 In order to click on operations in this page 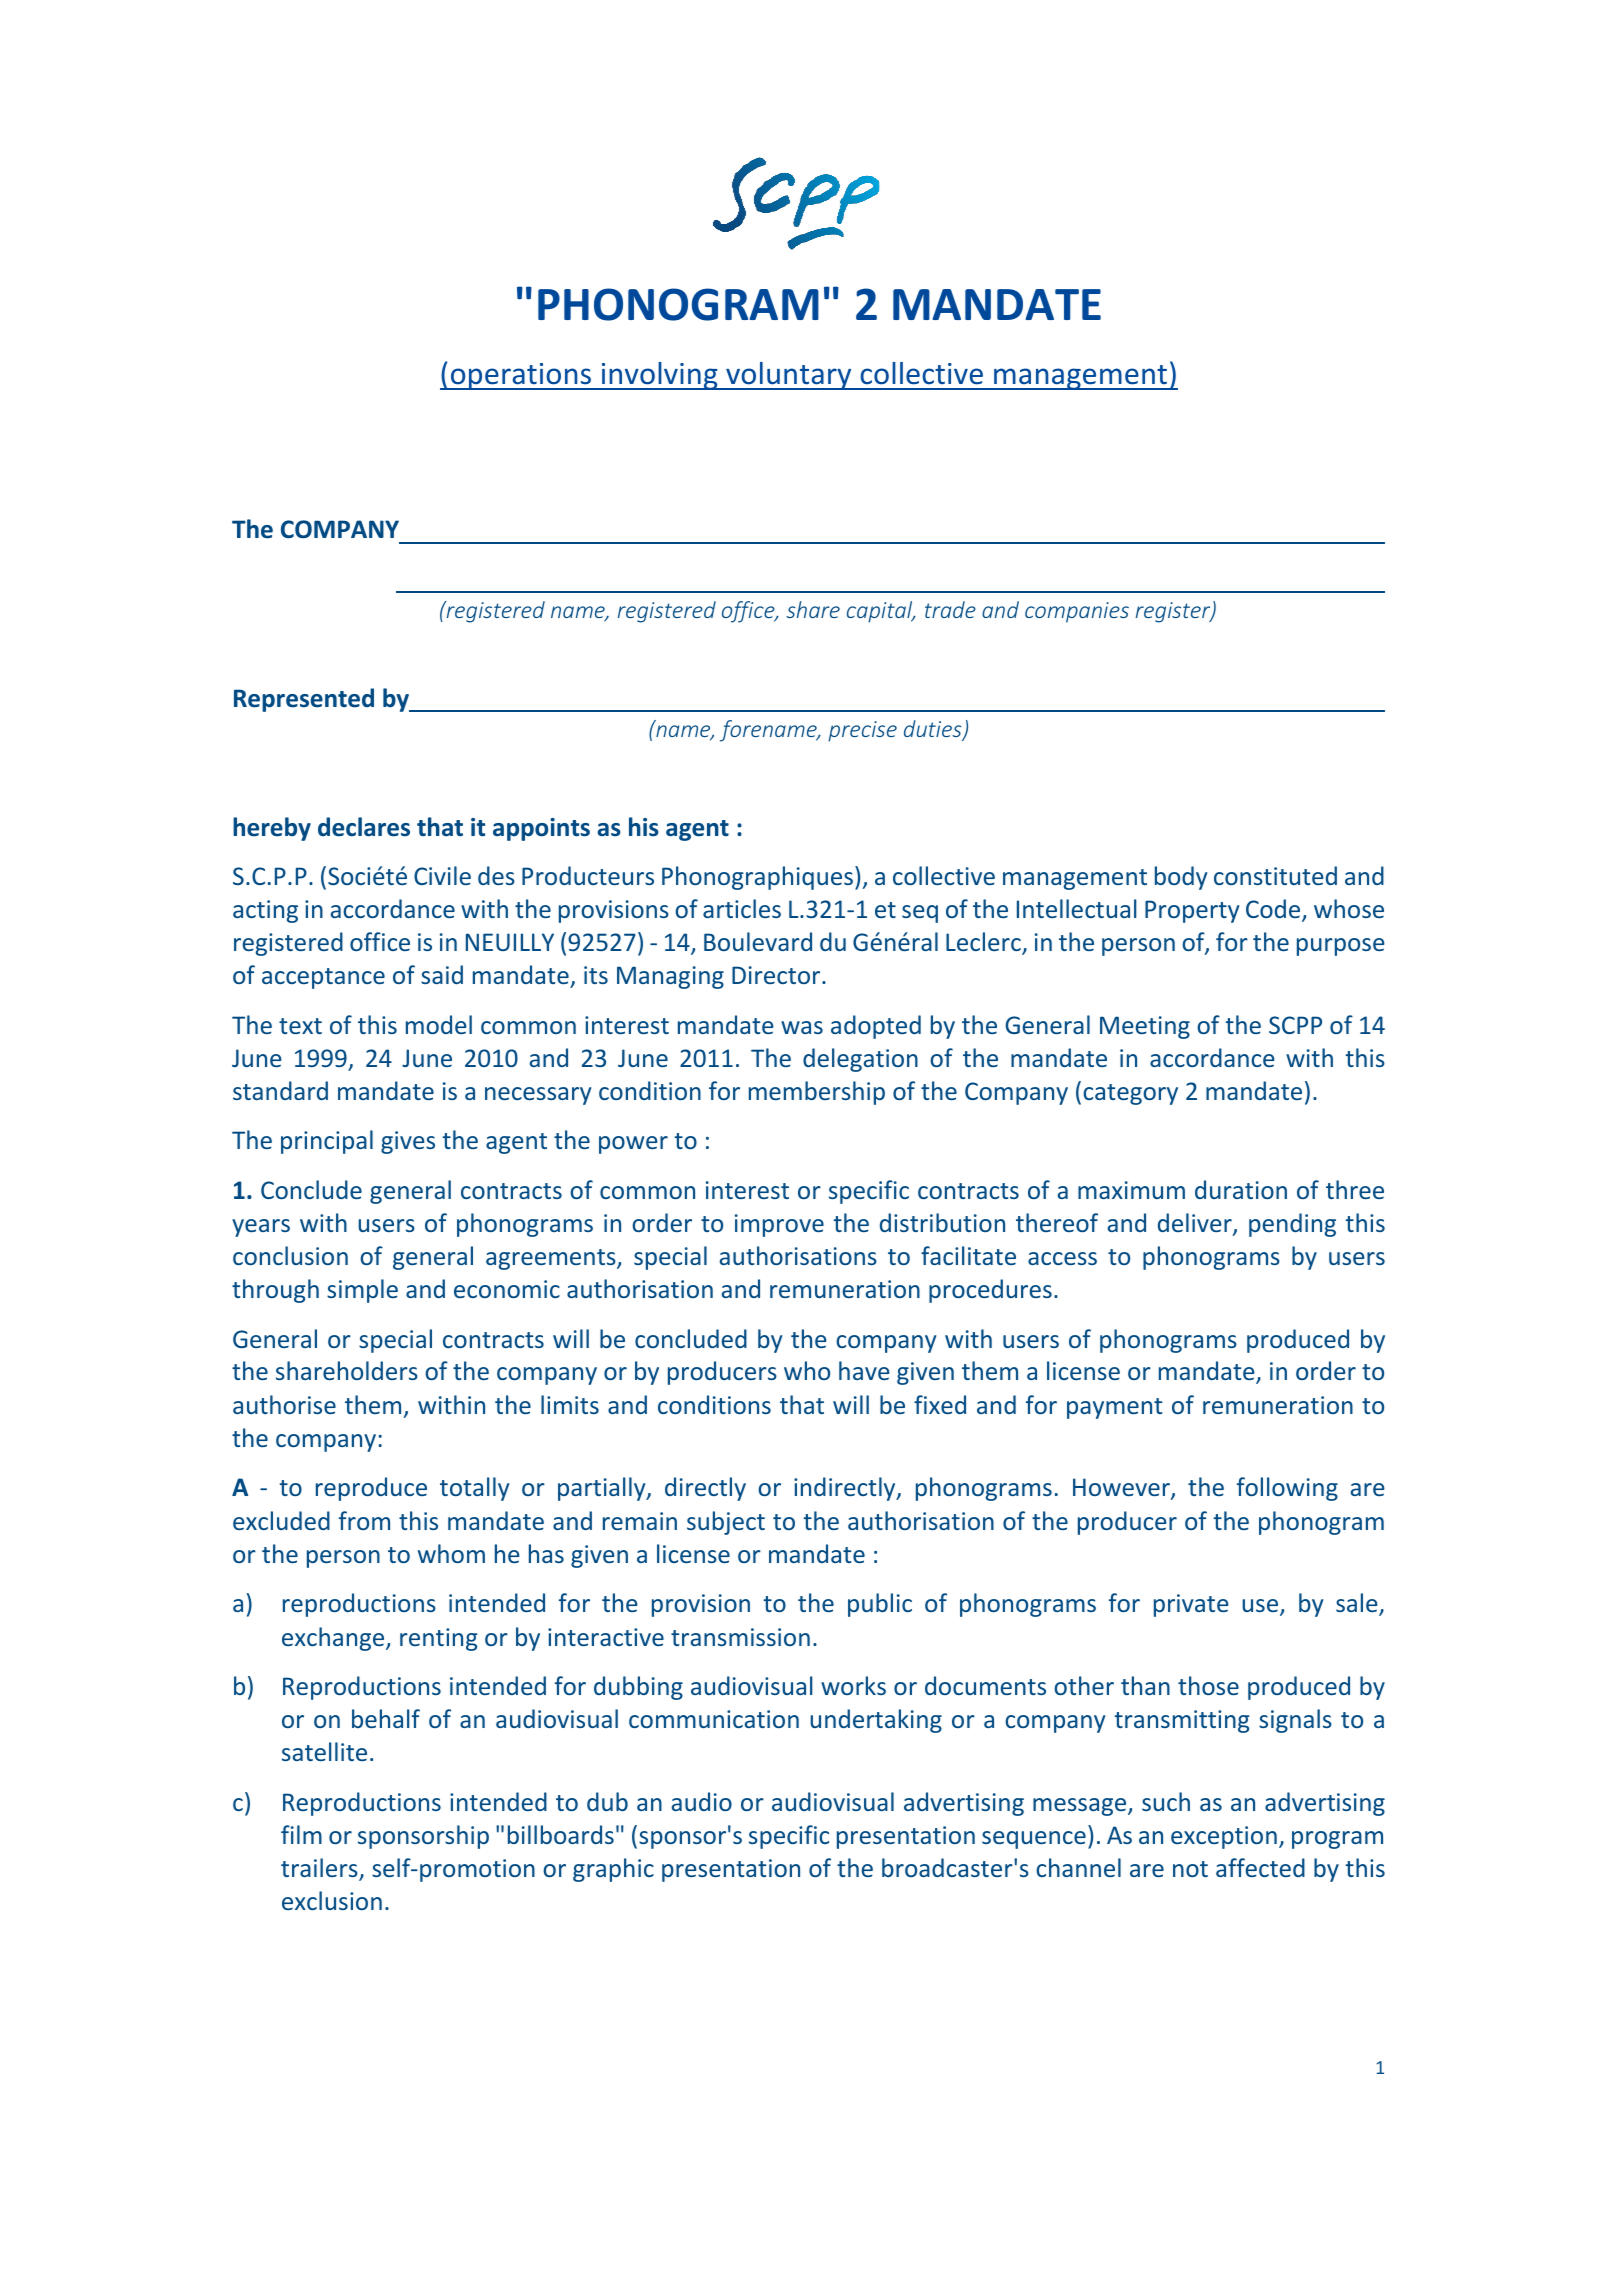, I will do `click(521, 376)`.
